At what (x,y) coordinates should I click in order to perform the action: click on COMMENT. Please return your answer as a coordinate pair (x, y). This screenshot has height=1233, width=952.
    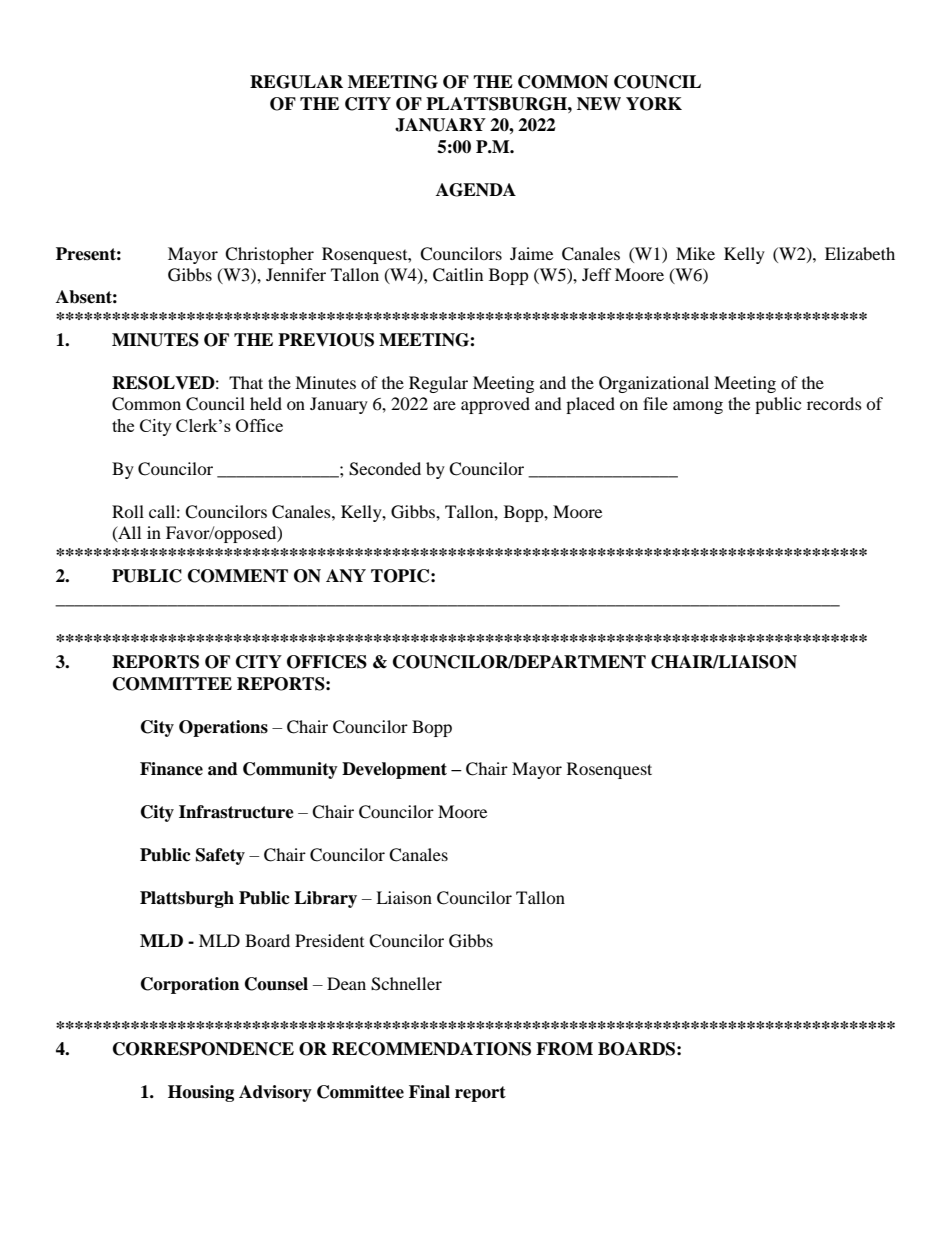
    Looking at the image, I should click on (238, 576).
